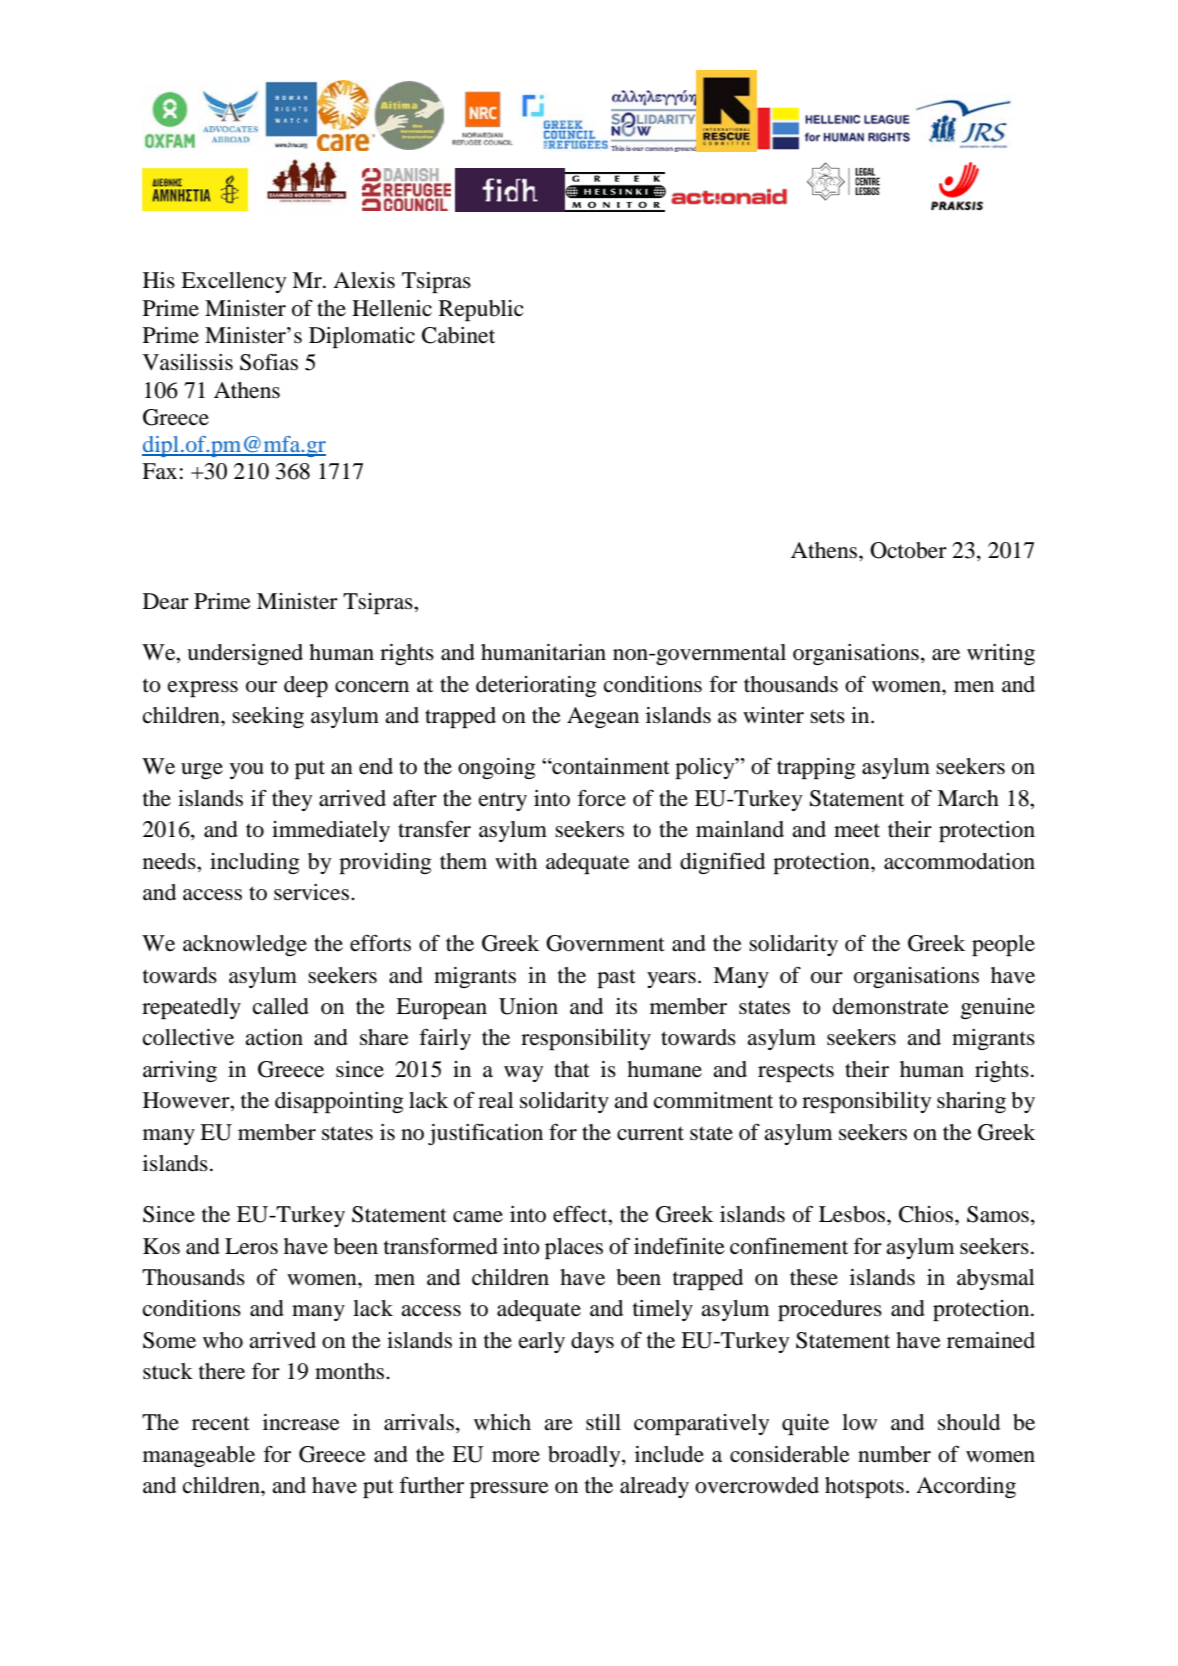 The width and height of the screenshot is (1178, 1666). Describe the element at coordinates (1001, 654) in the screenshot. I see `writing` at that location.
